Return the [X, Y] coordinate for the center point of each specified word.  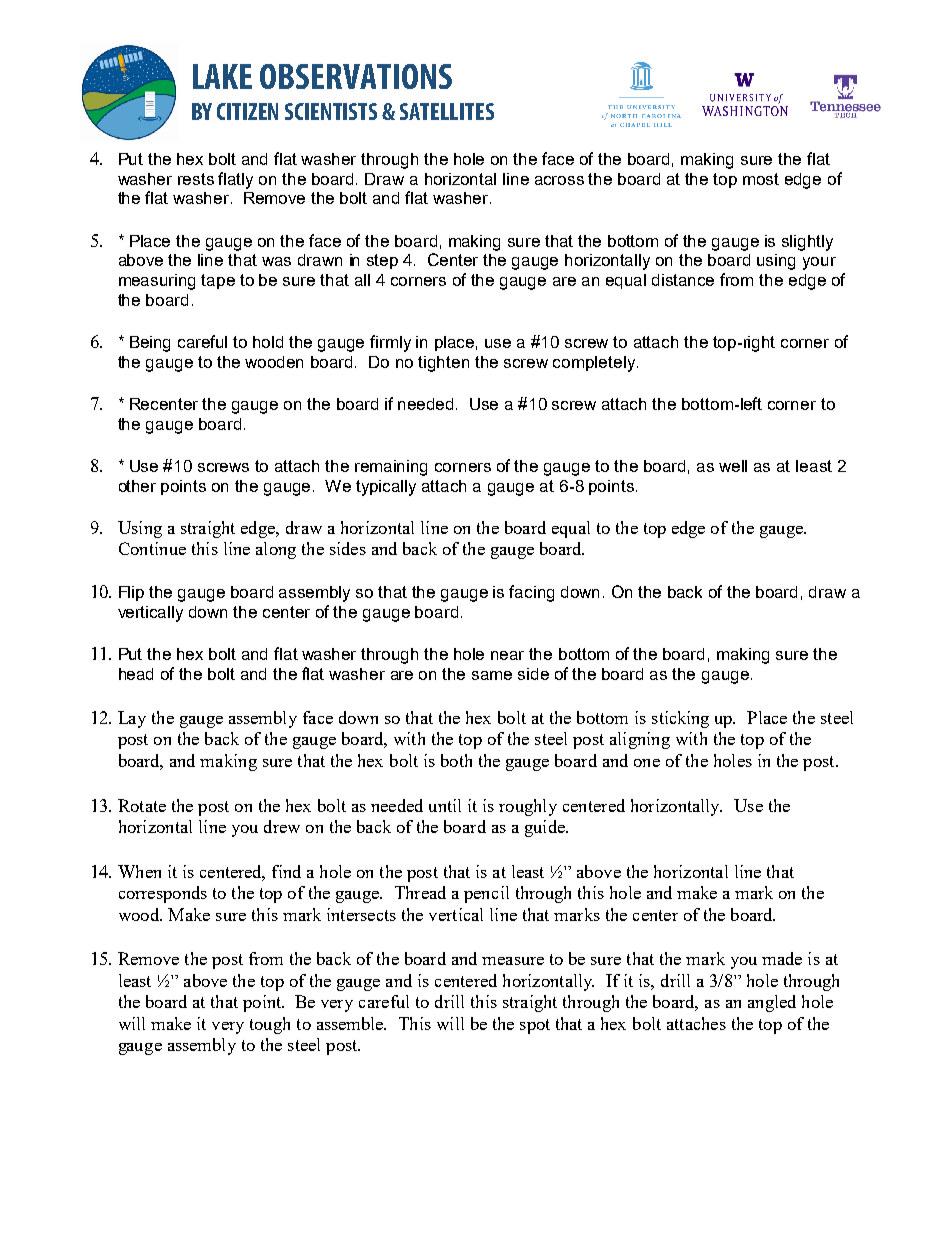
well [733, 466]
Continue [152, 548]
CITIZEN [247, 111]
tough [270, 1025]
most [761, 179]
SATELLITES [447, 111]
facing [531, 593]
